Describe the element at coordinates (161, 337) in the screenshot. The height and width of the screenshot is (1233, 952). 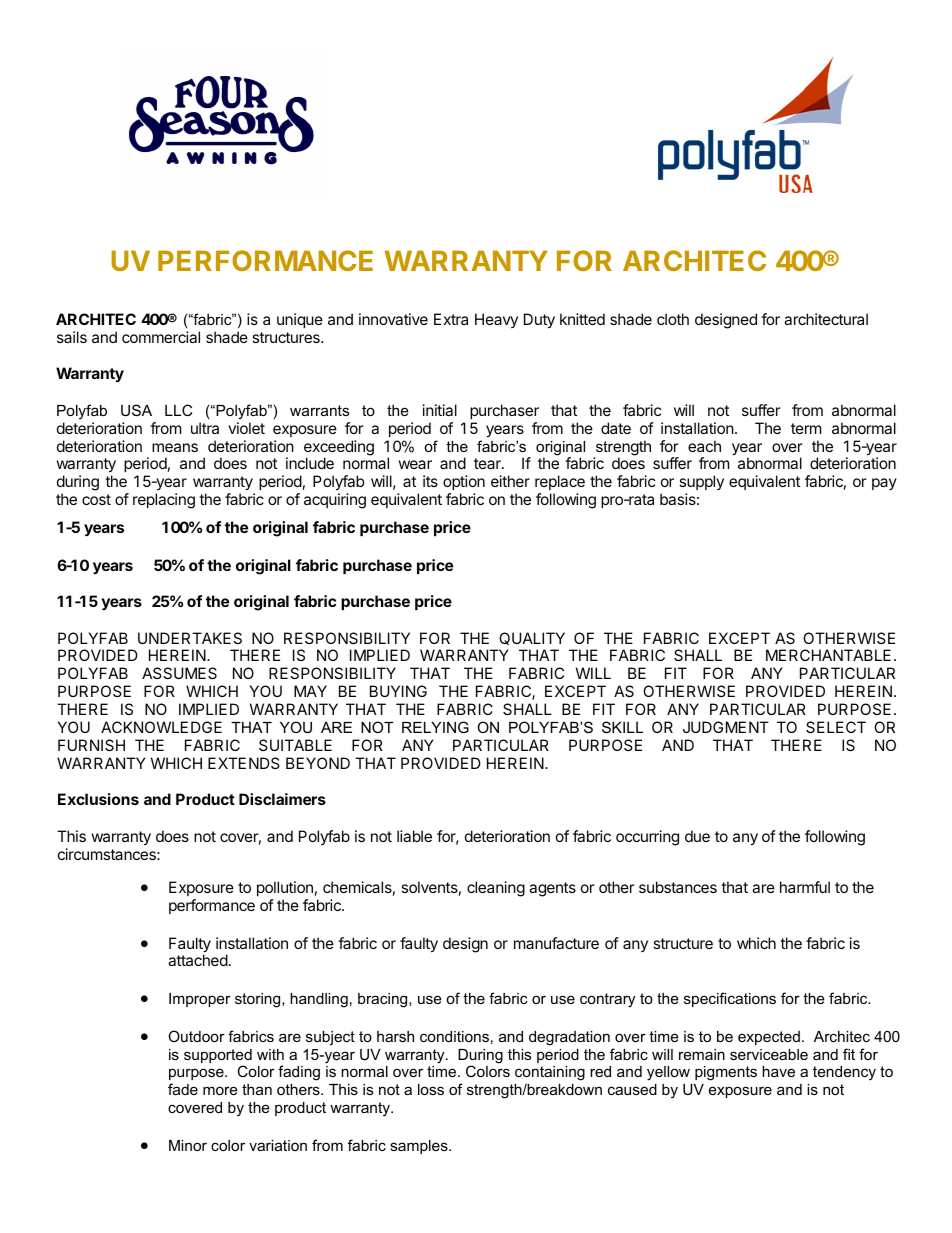
I see `commercial` at that location.
